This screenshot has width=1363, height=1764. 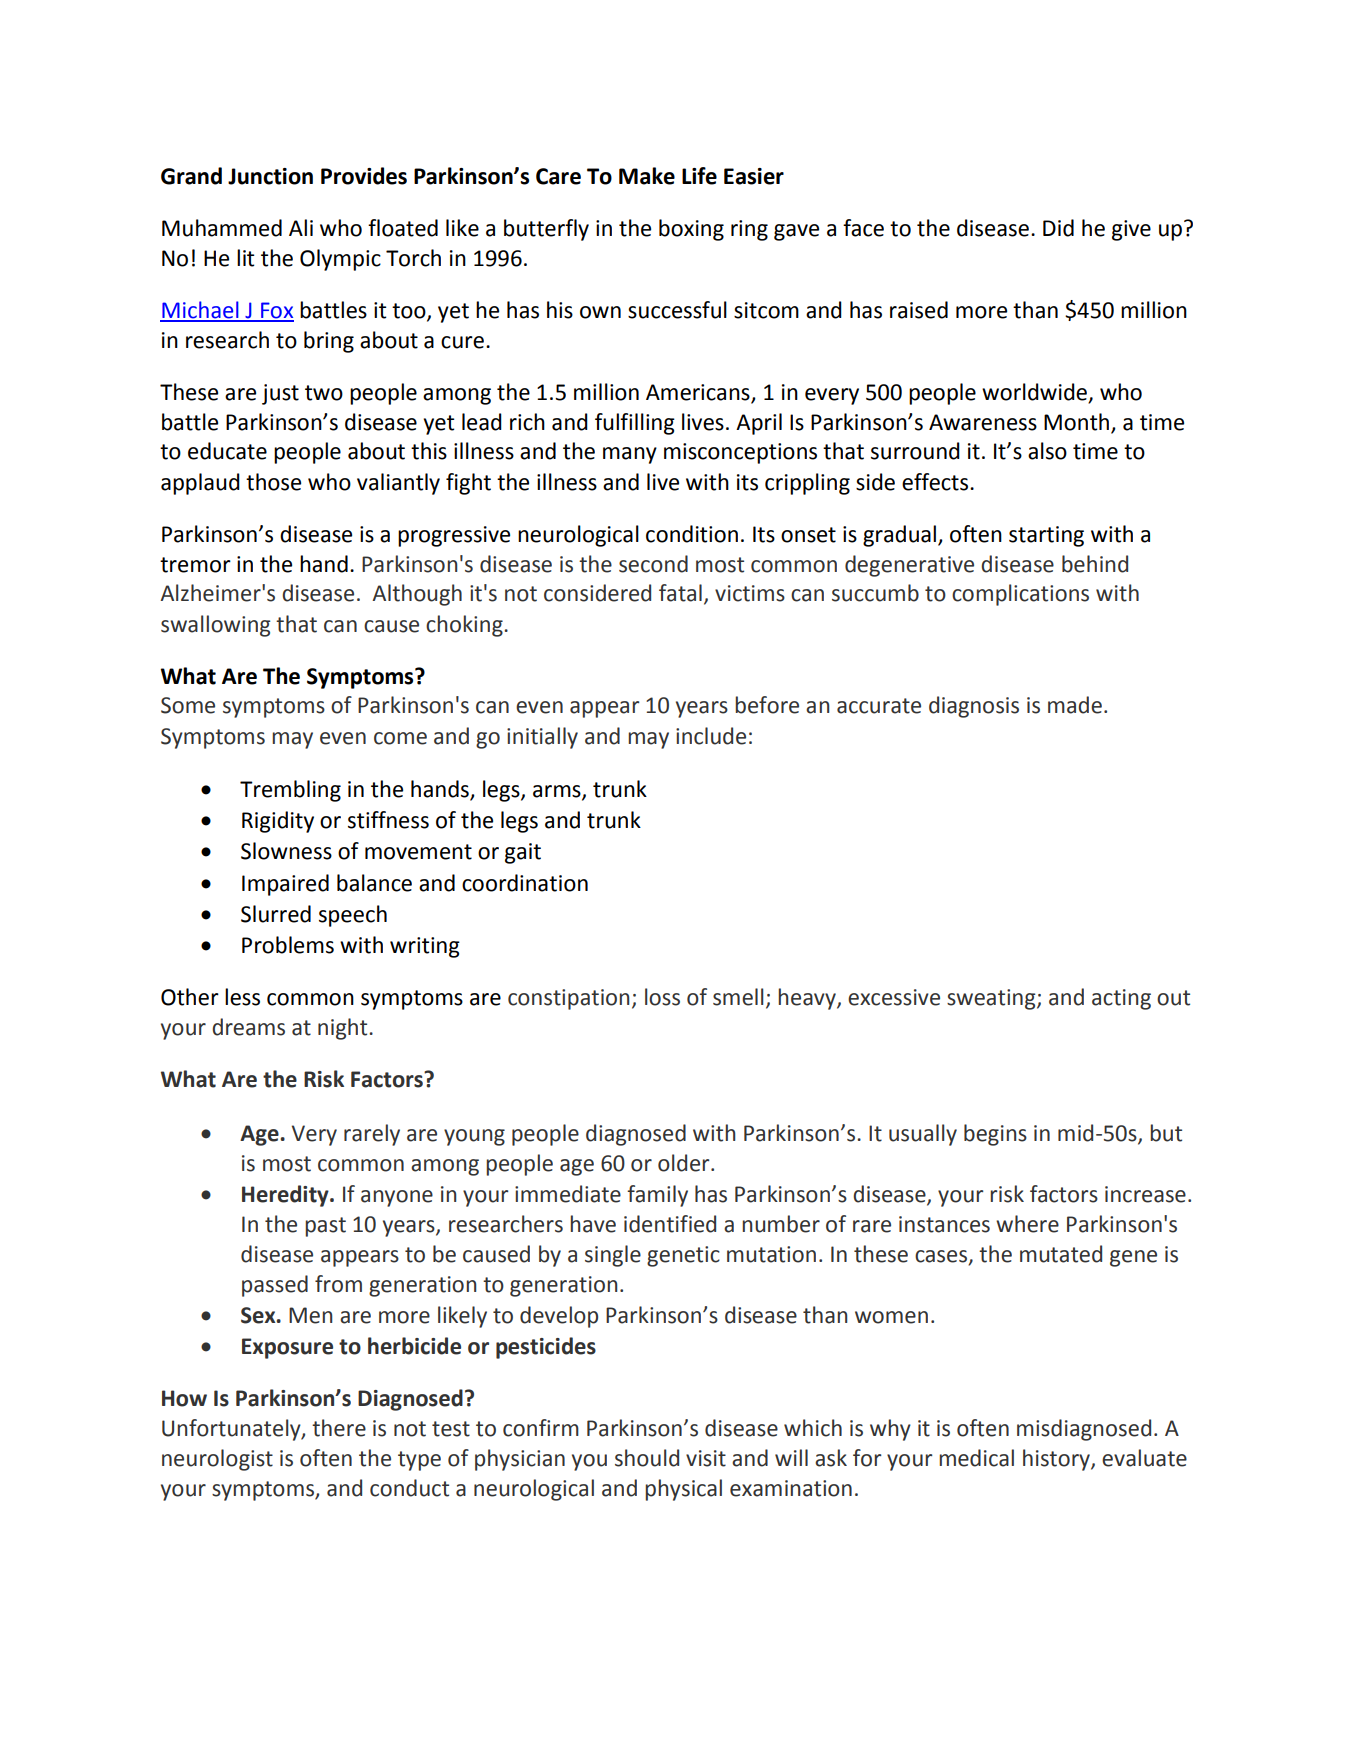 What do you see at coordinates (1075, 705) in the screenshot?
I see `made` at bounding box center [1075, 705].
